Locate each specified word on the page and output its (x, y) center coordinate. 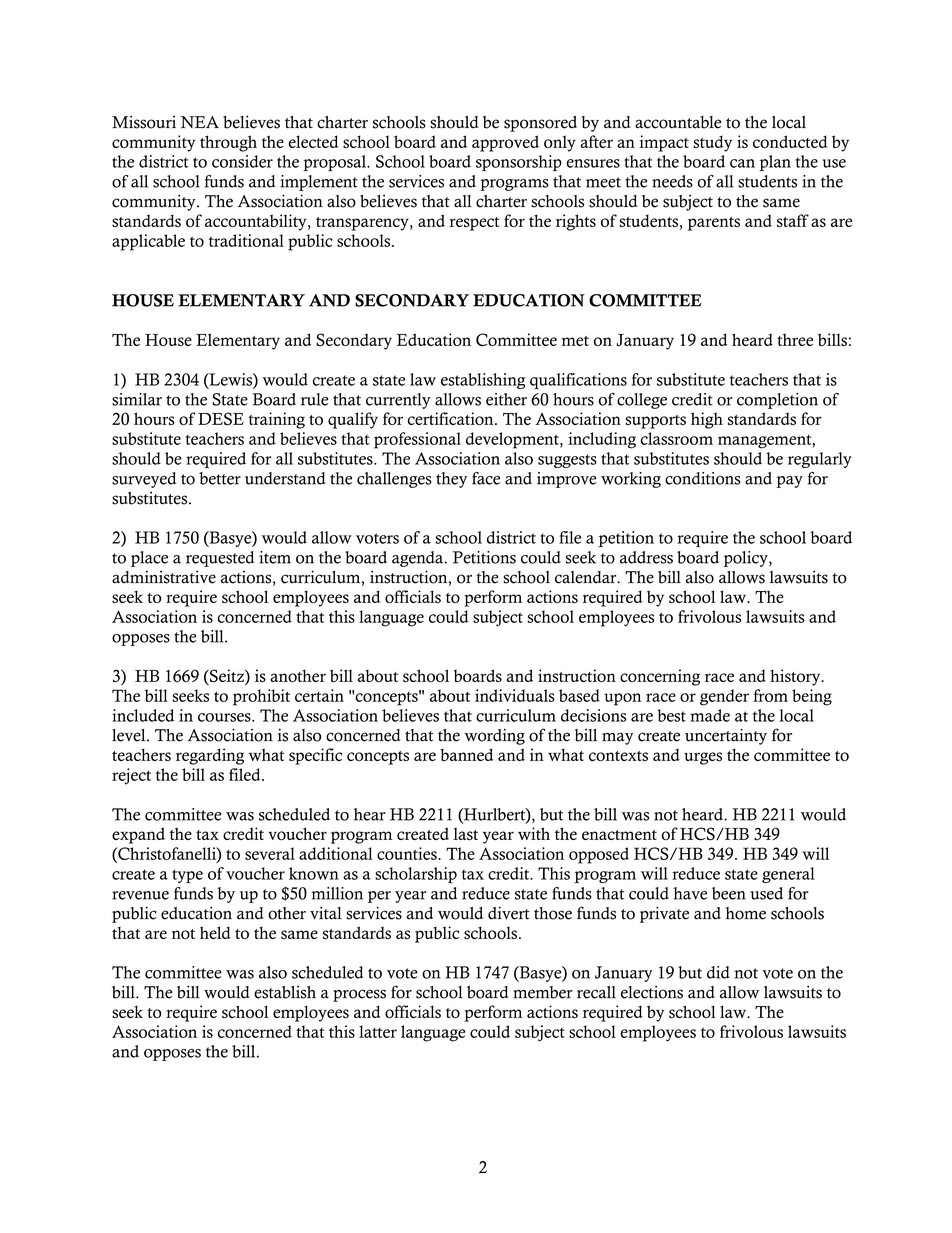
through (228, 143)
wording (494, 737)
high (707, 420)
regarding (210, 756)
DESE (221, 419)
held (215, 932)
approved (505, 143)
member (543, 992)
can (742, 163)
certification (452, 418)
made (710, 715)
